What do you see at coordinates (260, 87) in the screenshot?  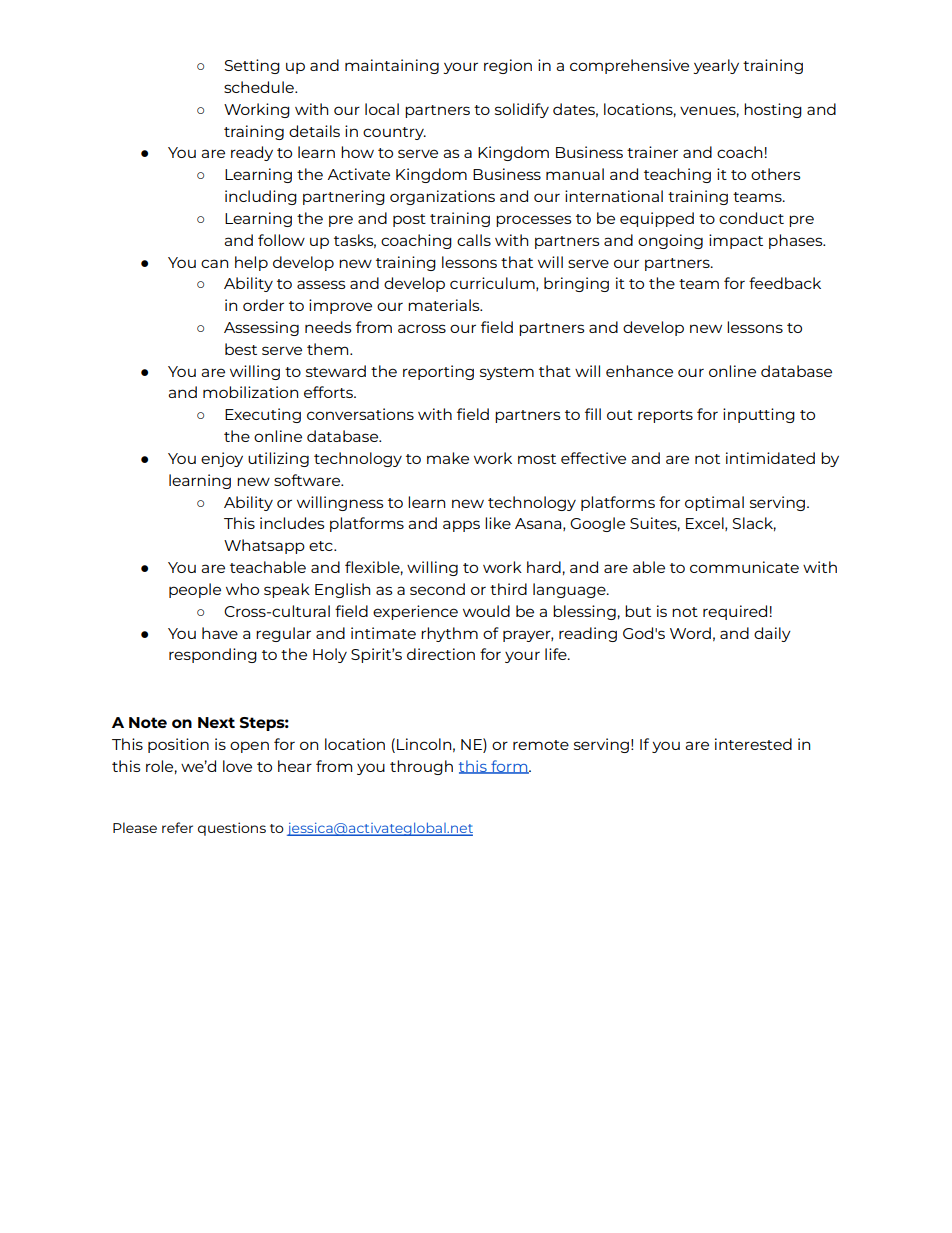 I see `schedule` at bounding box center [260, 87].
